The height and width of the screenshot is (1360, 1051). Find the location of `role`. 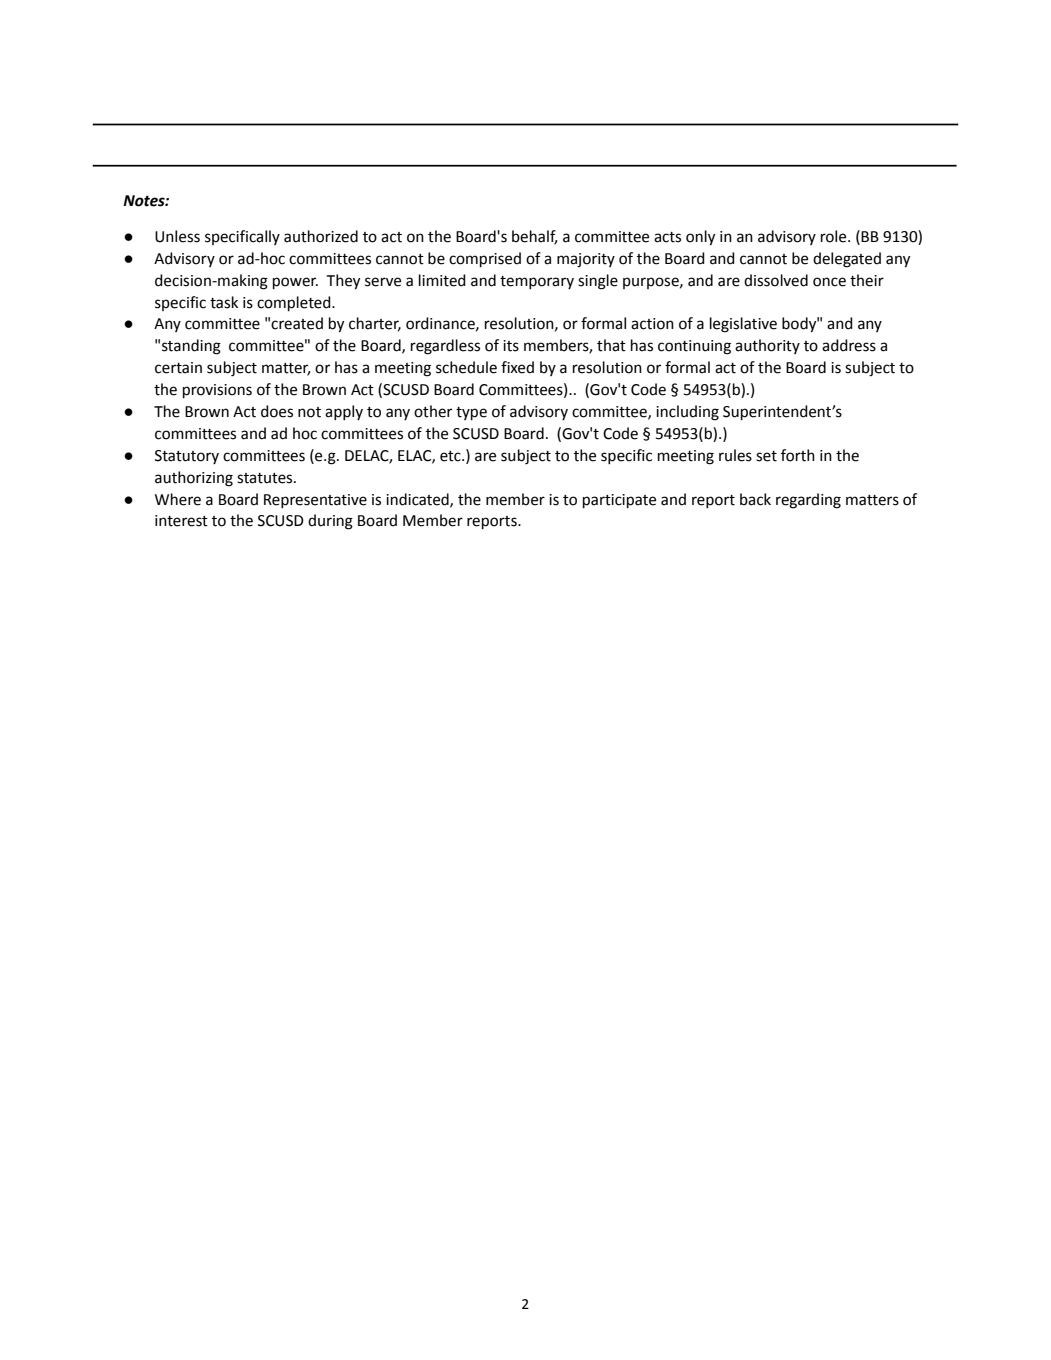

role is located at coordinates (835, 236).
